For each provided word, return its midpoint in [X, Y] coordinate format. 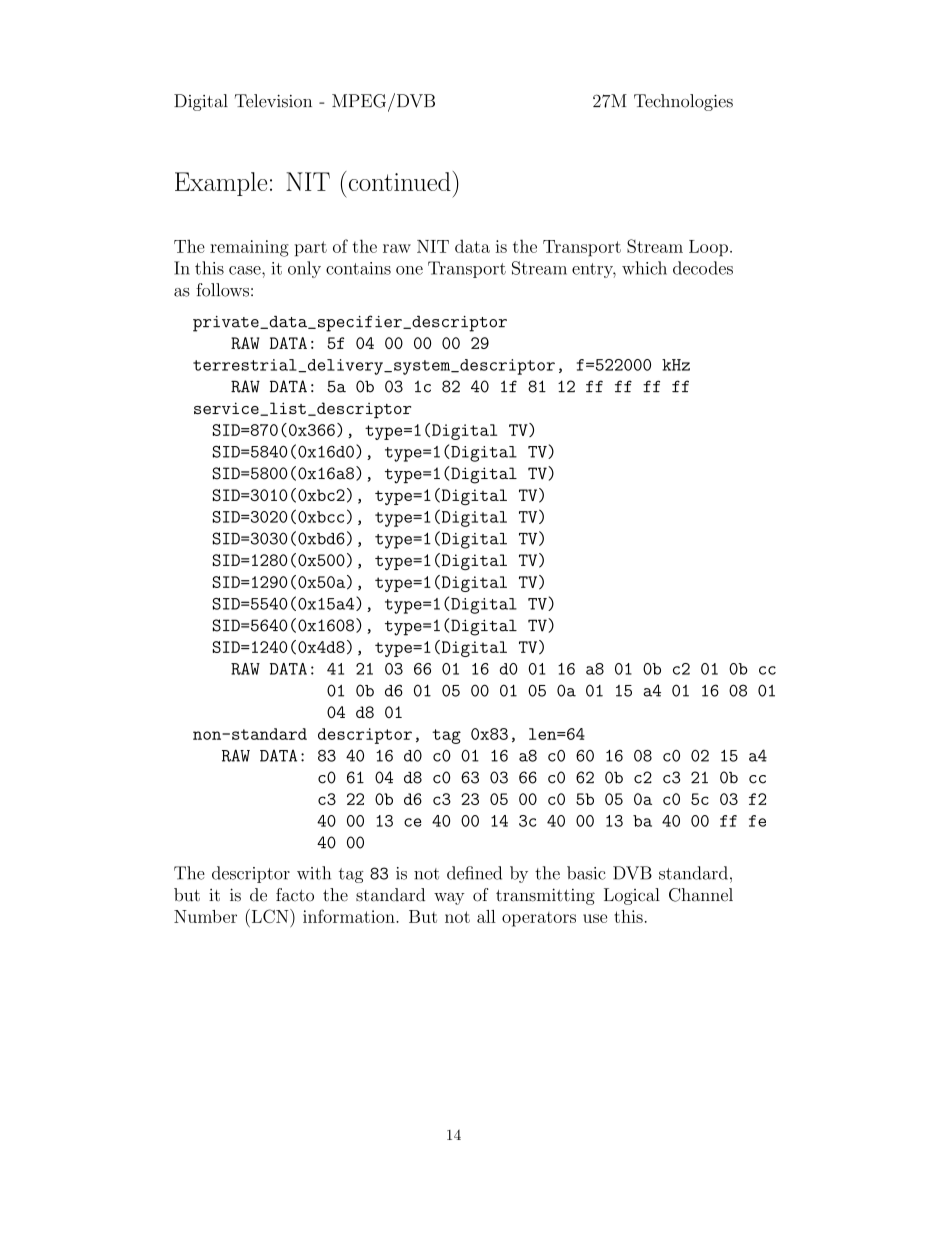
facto [295, 895]
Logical [632, 896]
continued [398, 181]
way [449, 898]
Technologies [683, 102]
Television [273, 101]
